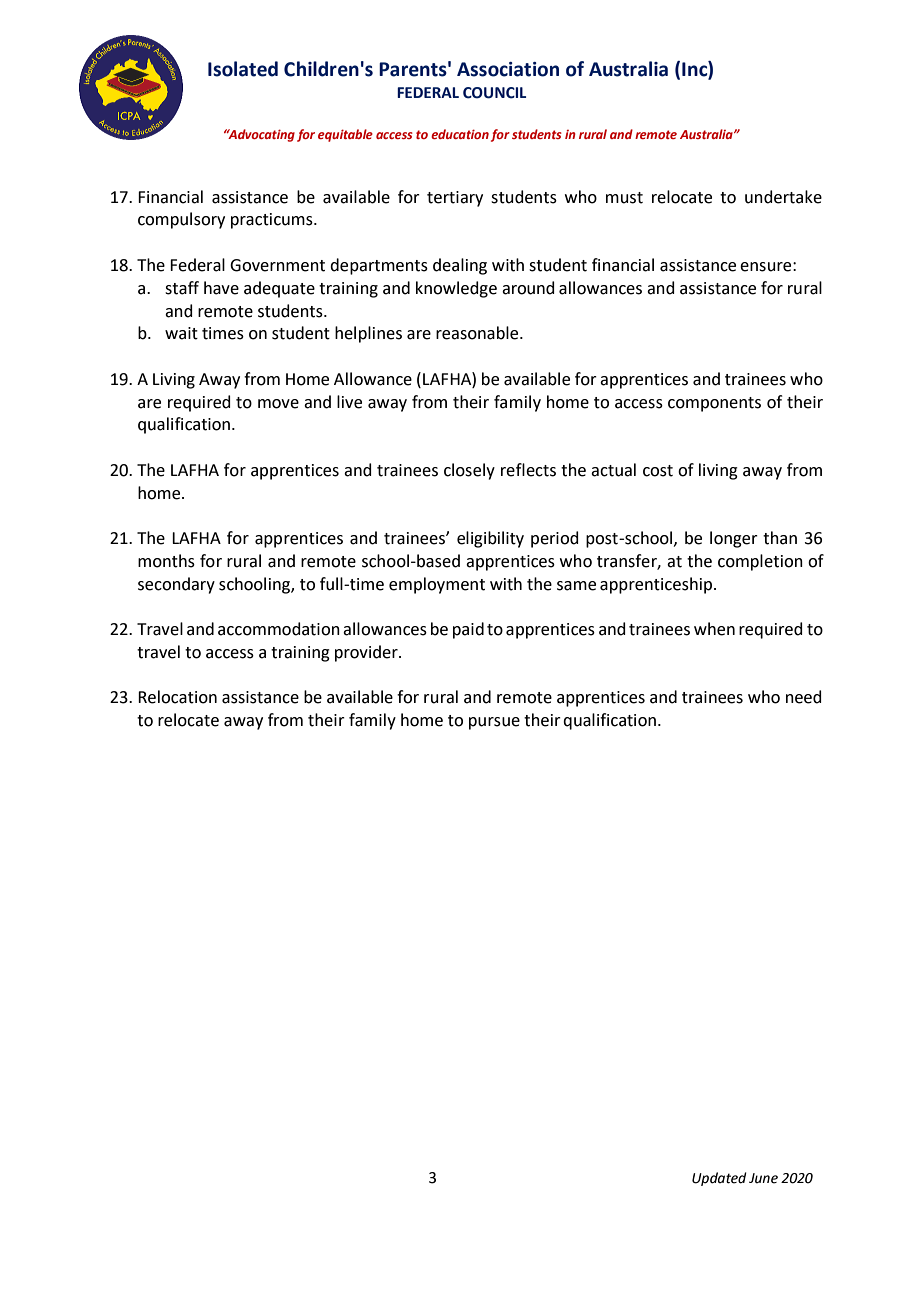 This screenshot has width=924, height=1308. I want to click on Updated, so click(719, 1179).
